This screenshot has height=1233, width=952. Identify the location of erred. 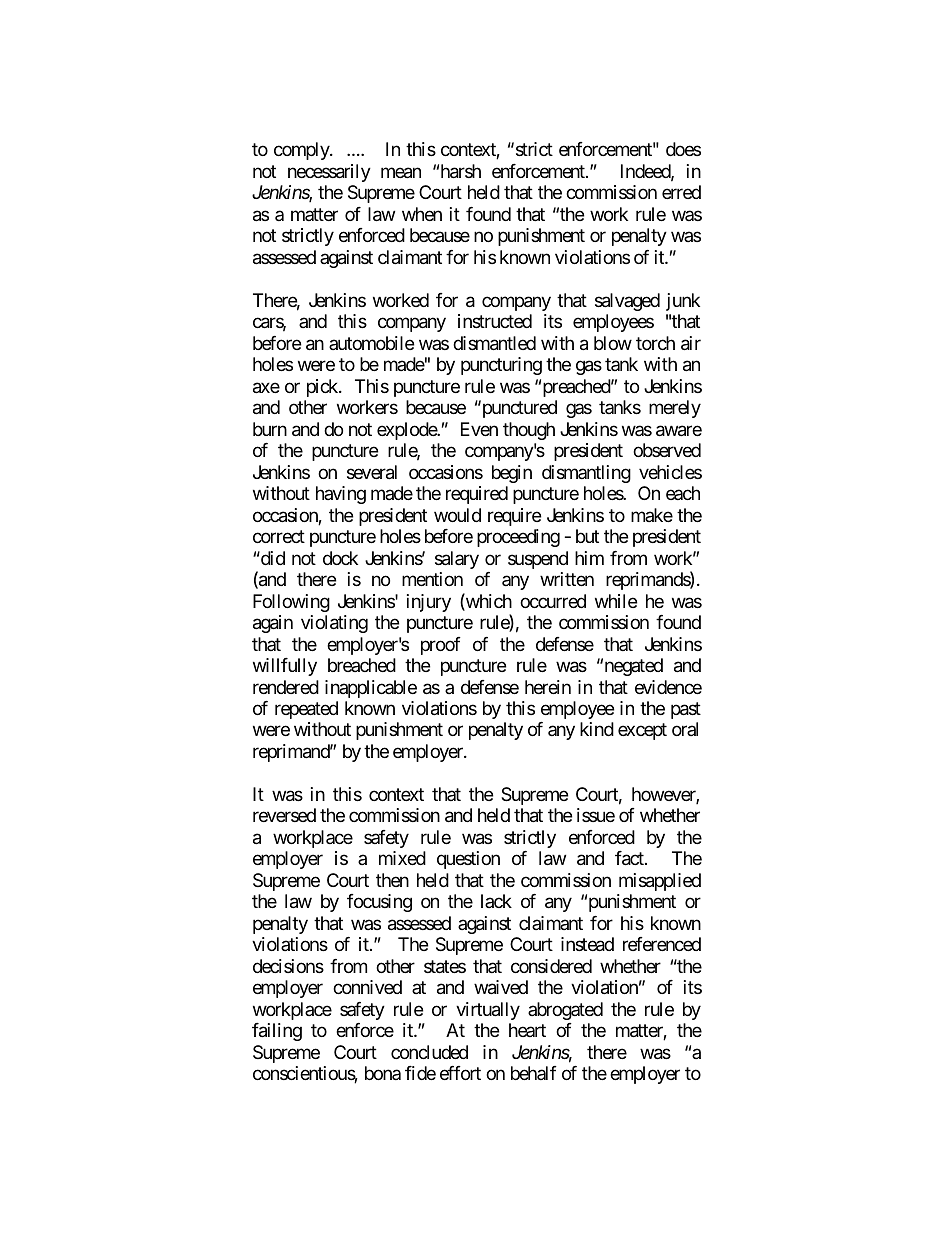
(681, 192).
